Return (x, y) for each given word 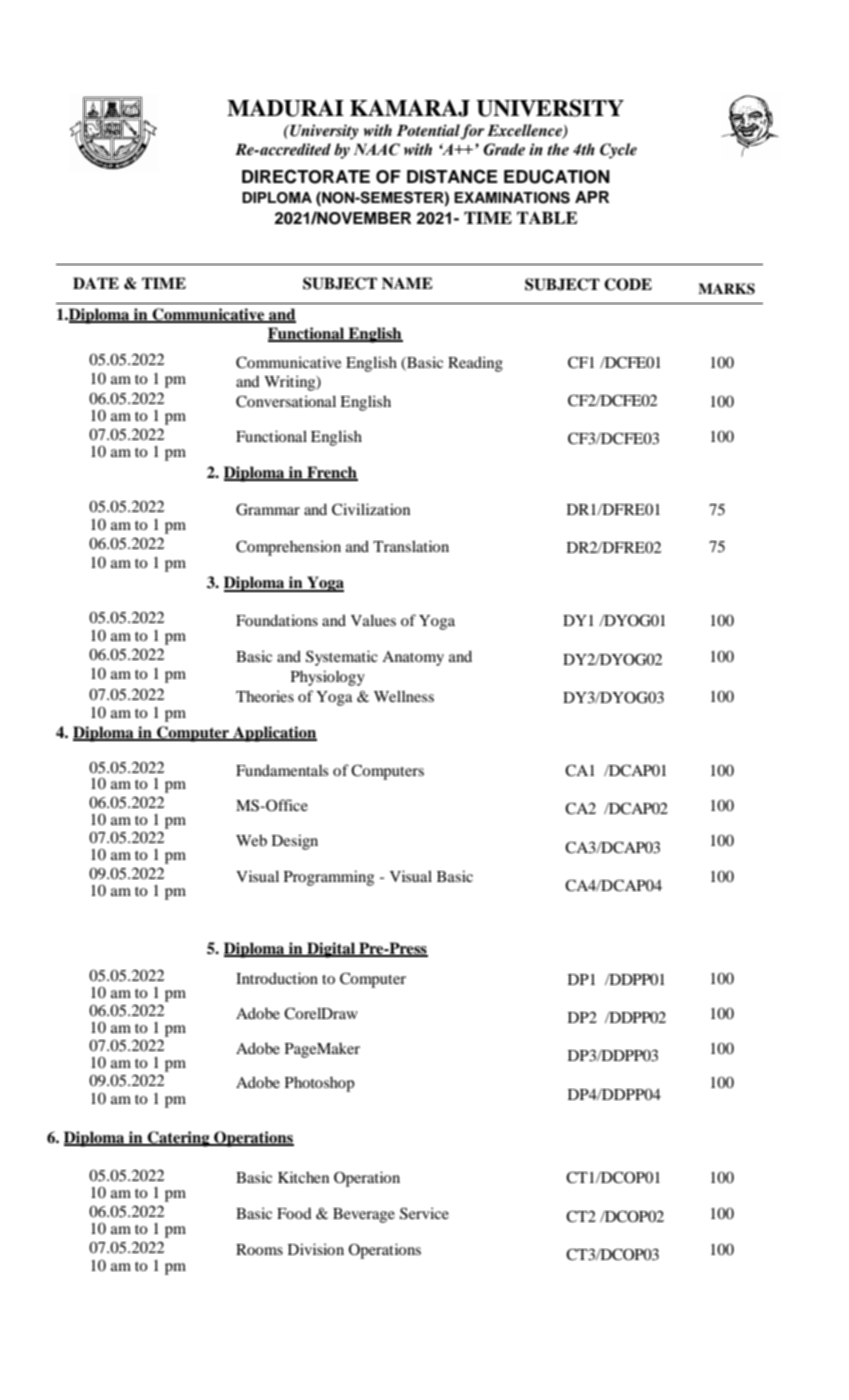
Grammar (268, 509)
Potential (428, 130)
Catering (178, 1139)
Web (251, 840)
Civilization (371, 509)
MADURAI (285, 108)
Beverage (364, 1215)
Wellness (404, 696)
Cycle (618, 151)
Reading (475, 364)
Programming (329, 878)
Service (424, 1213)
